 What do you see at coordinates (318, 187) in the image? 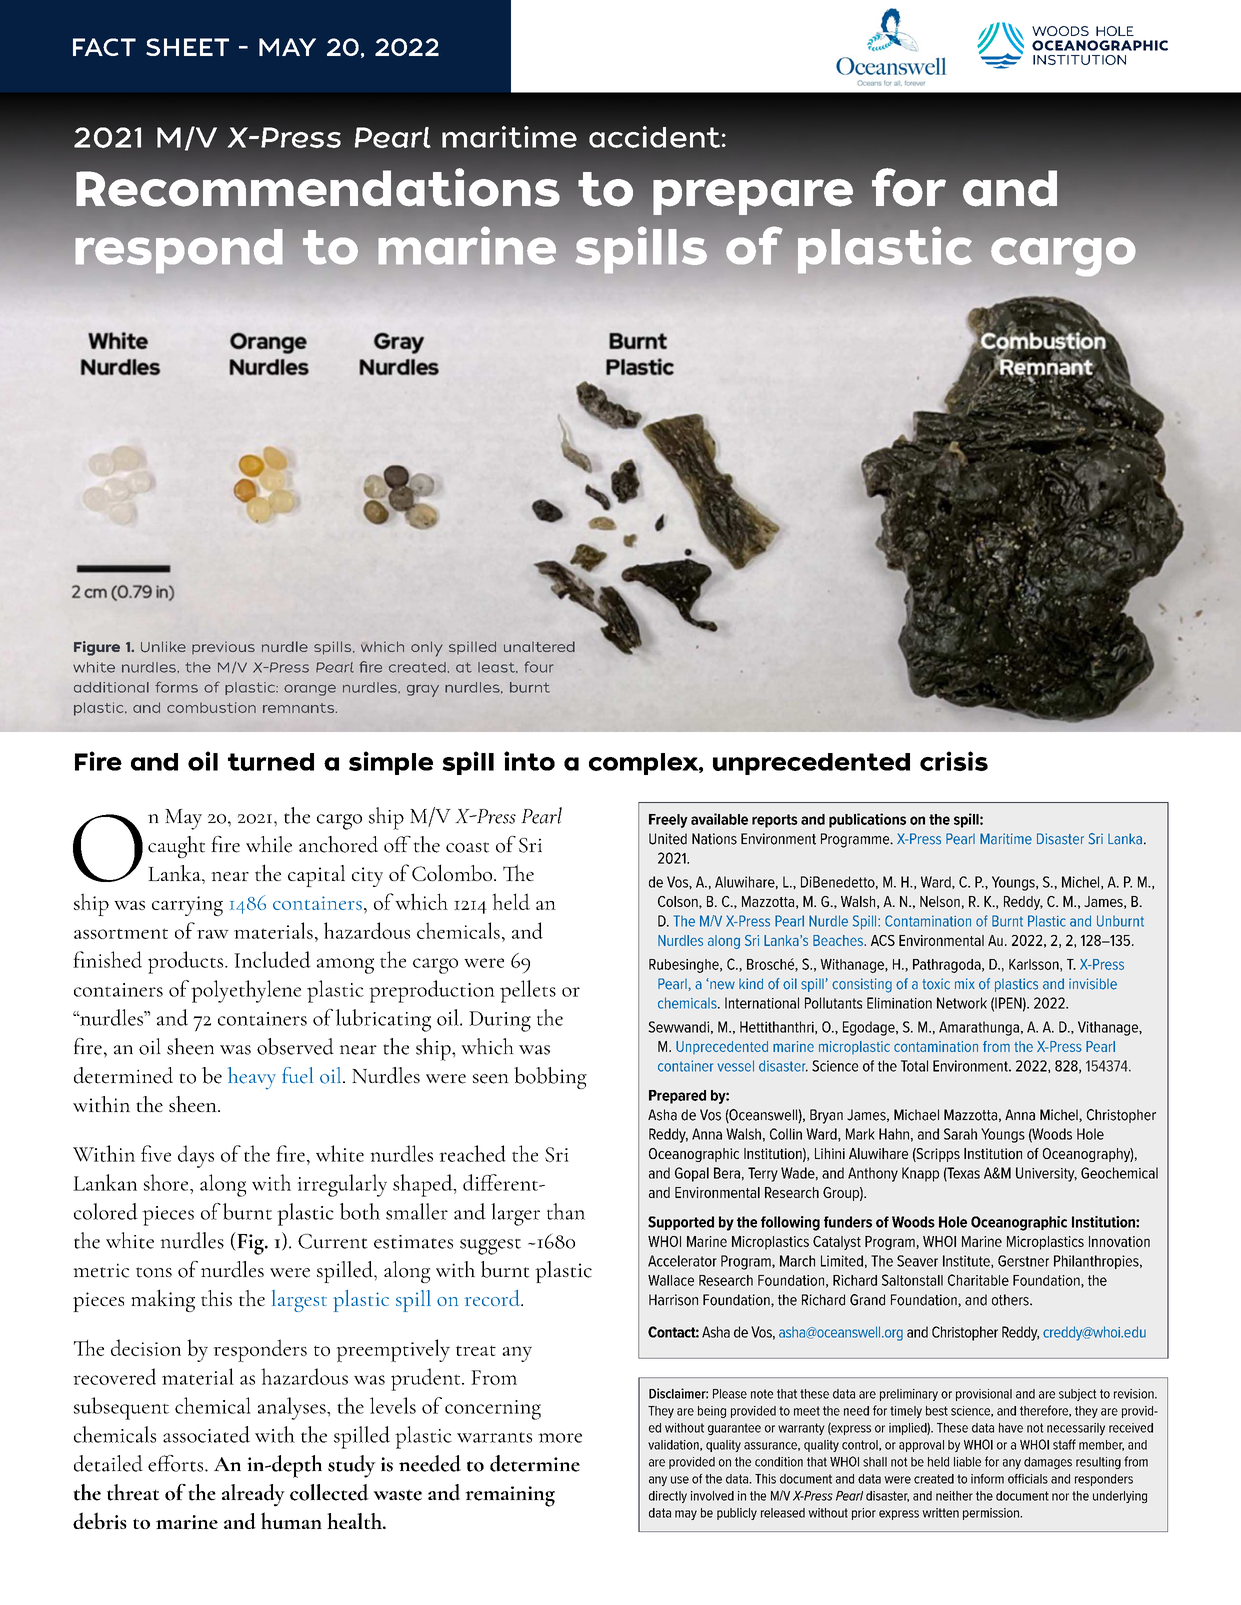
I see `Recommendations` at bounding box center [318, 187].
